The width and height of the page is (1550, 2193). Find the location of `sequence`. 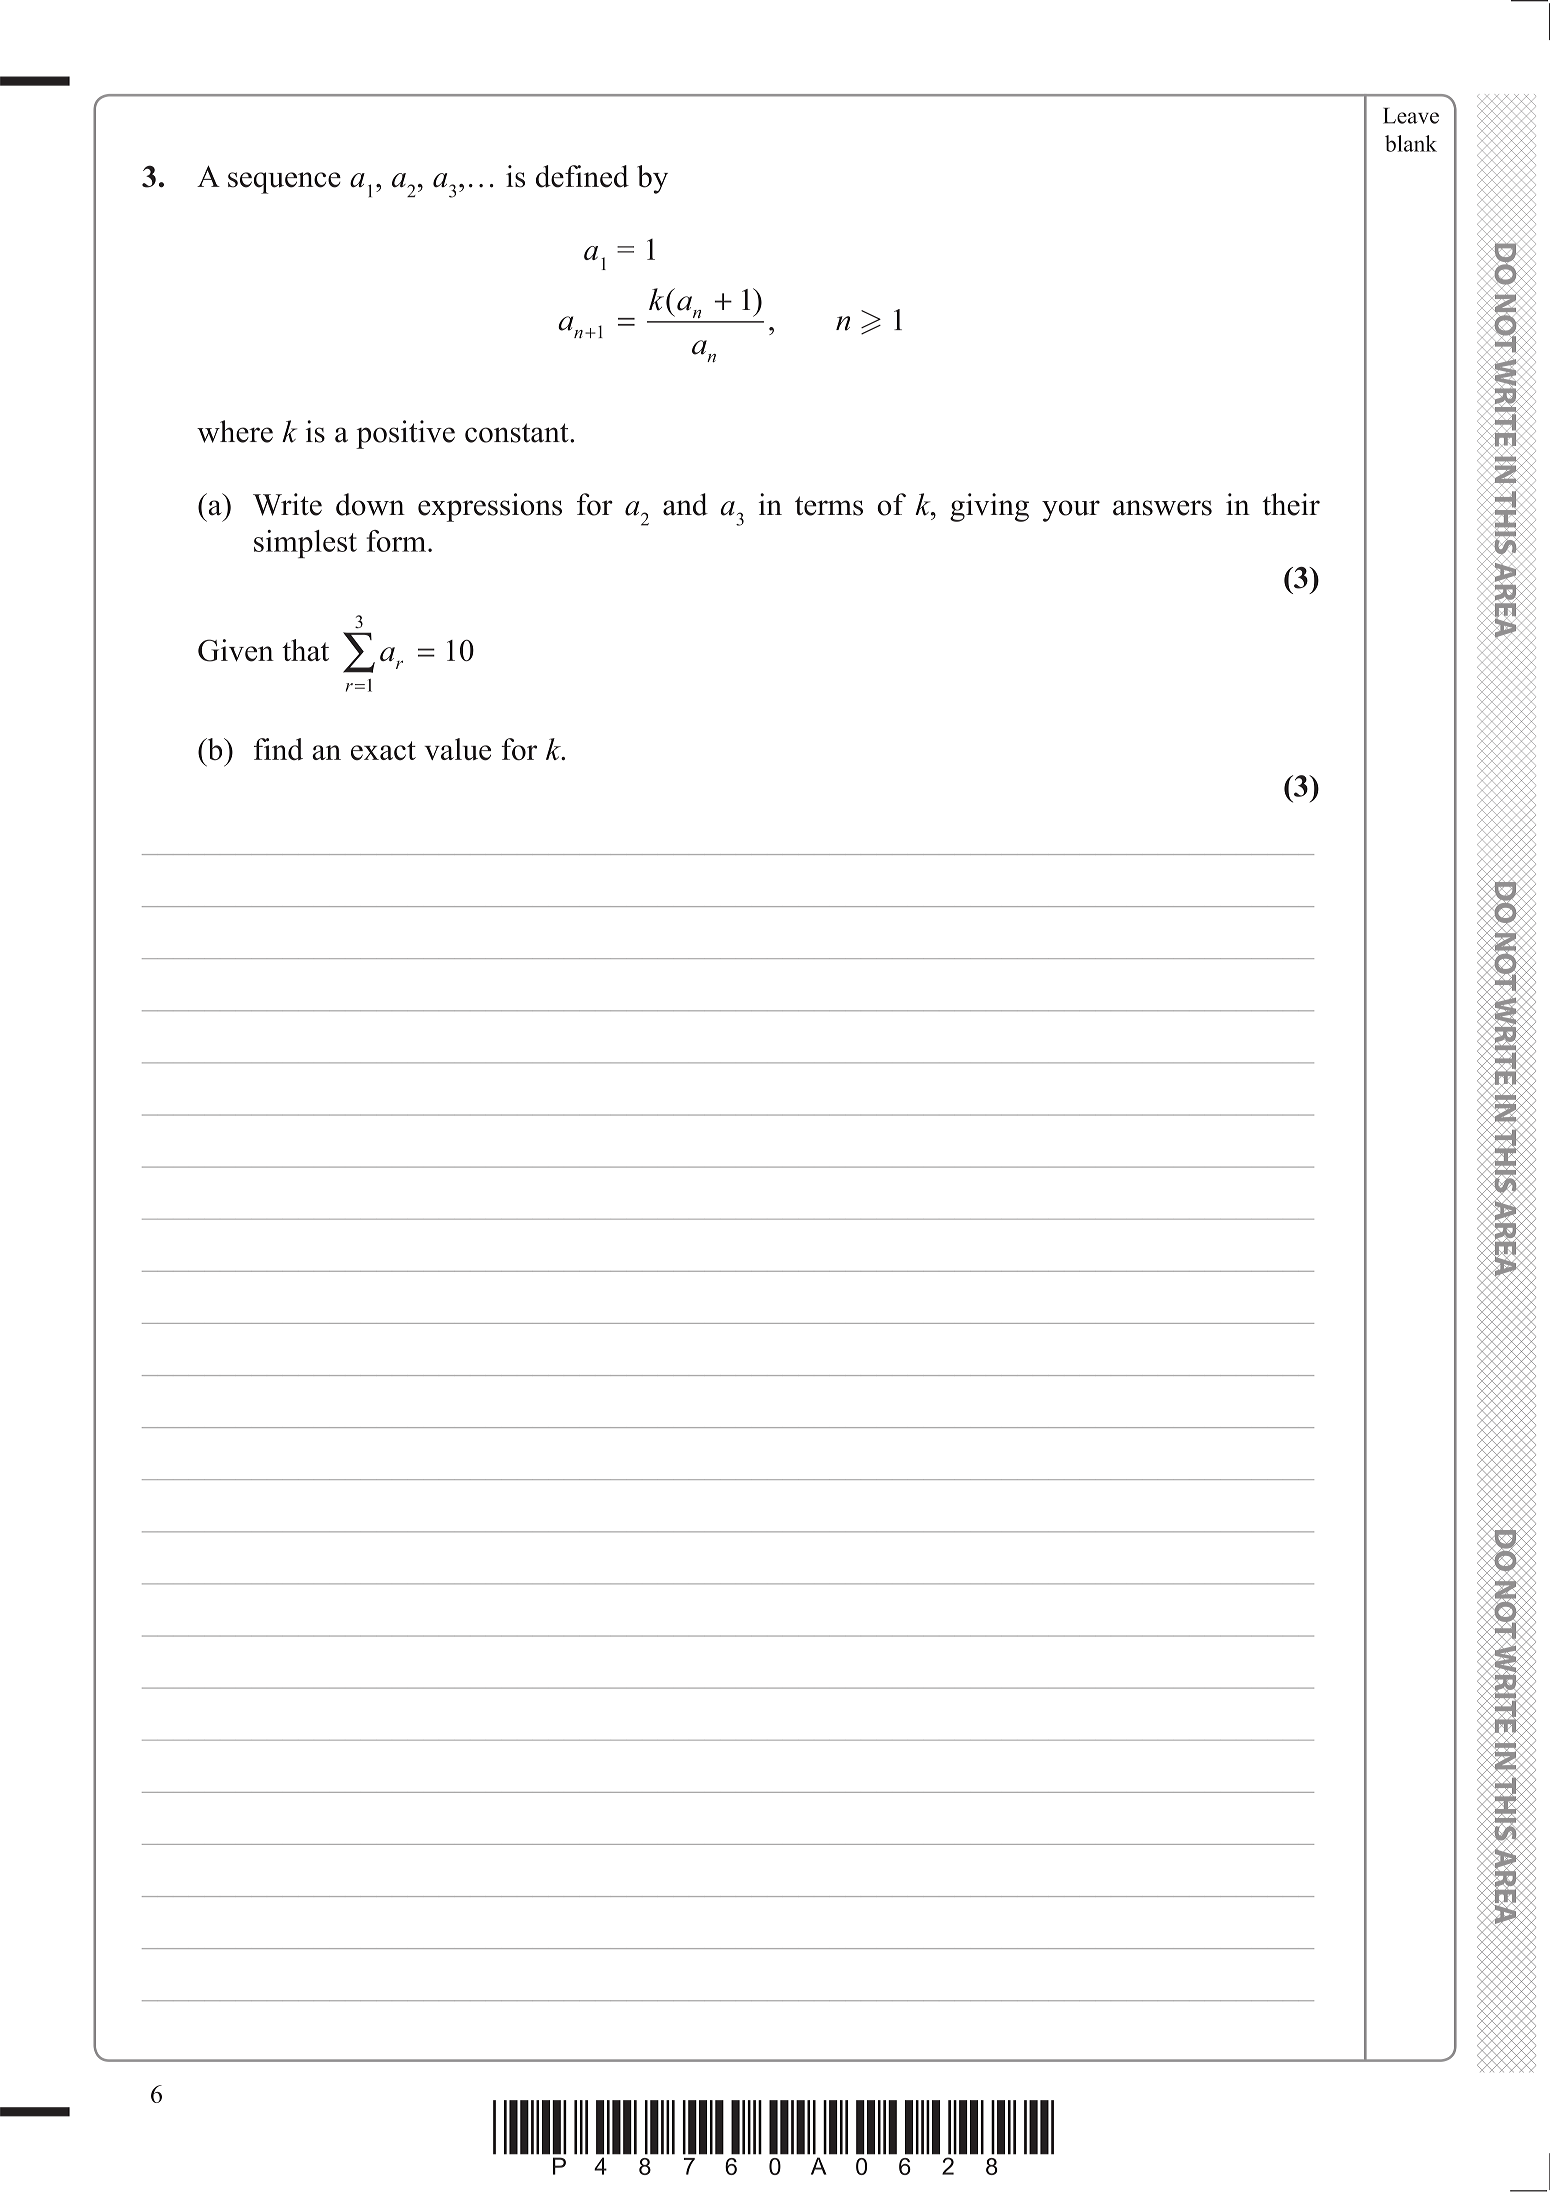

sequence is located at coordinates (284, 183).
